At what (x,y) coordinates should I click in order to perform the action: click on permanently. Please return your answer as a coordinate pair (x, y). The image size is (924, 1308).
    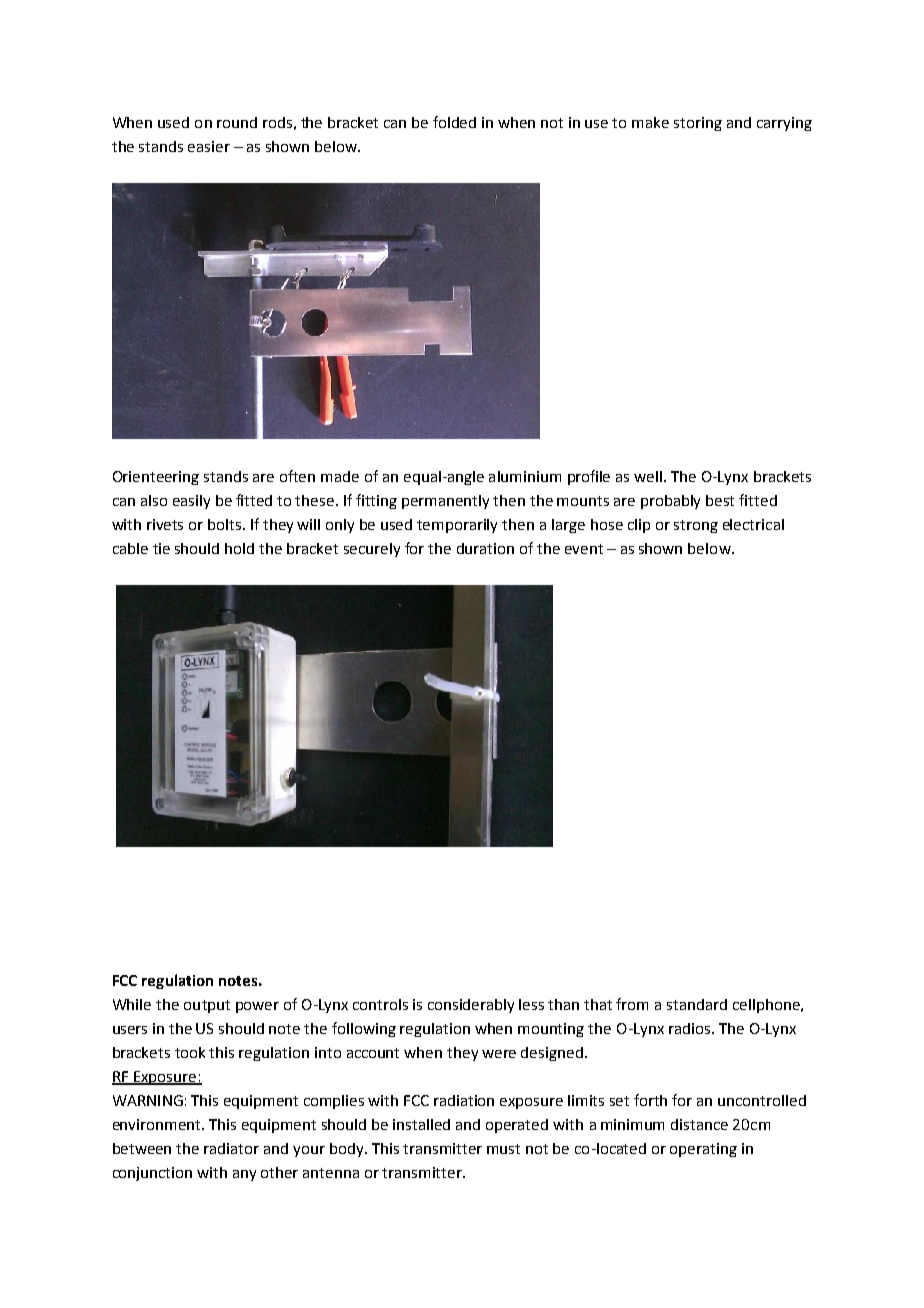
    Looking at the image, I should click on (445, 502).
